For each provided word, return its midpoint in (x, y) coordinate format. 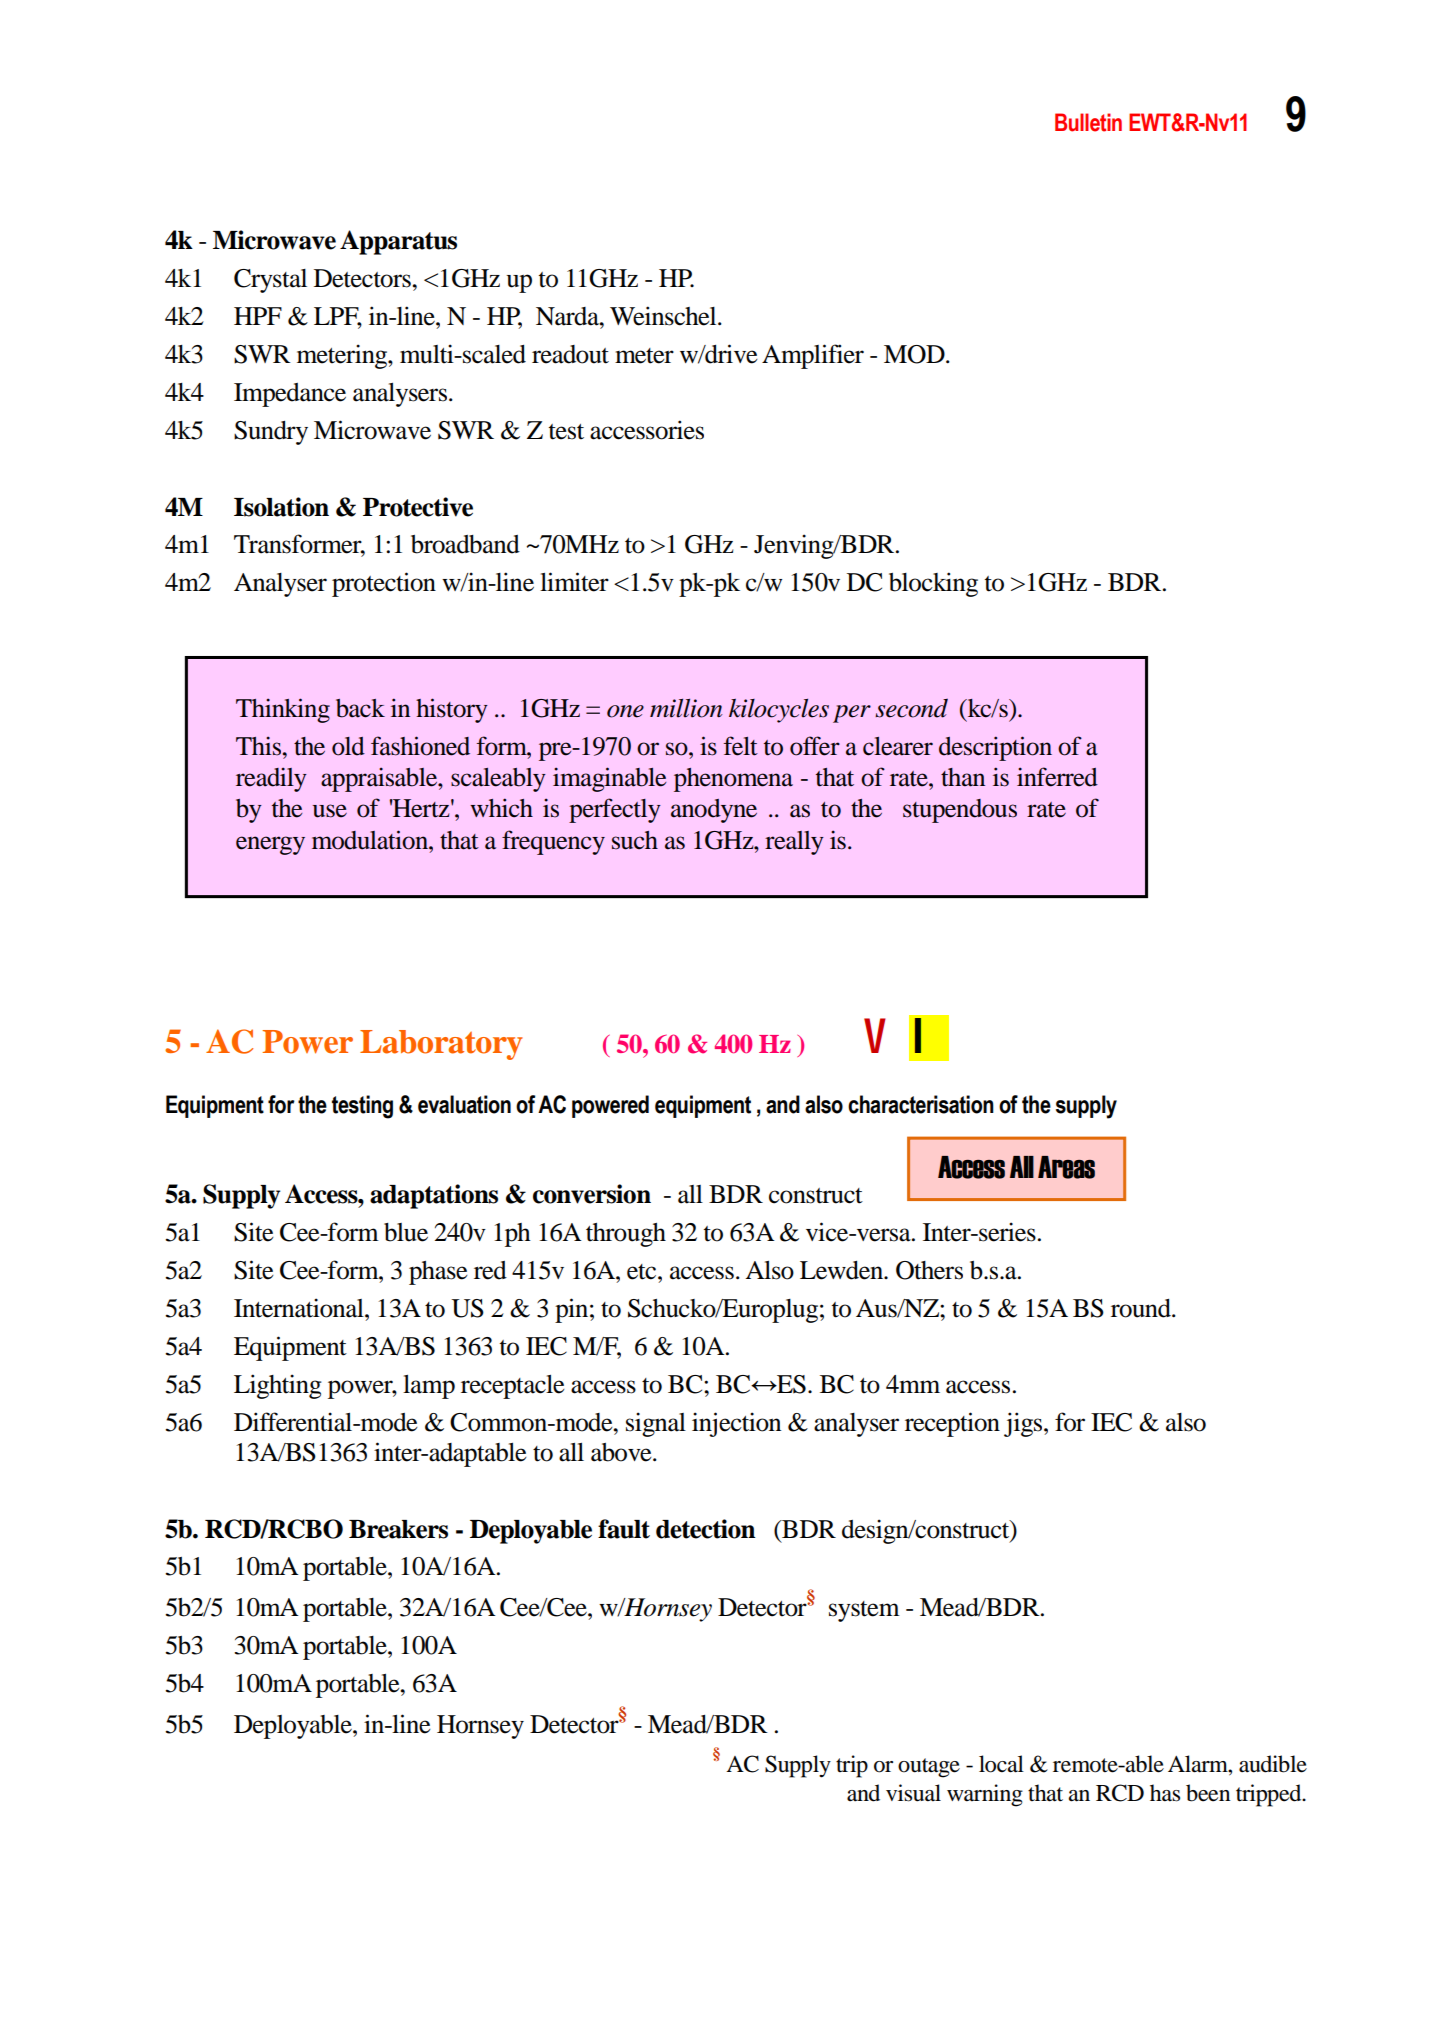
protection (384, 584)
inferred (1057, 777)
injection (736, 1424)
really (794, 843)
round (1142, 1308)
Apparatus (398, 242)
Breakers (398, 1529)
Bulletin (1088, 122)
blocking (933, 584)
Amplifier (813, 356)
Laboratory (441, 1045)
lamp (429, 1387)
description (995, 748)
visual (913, 1793)
